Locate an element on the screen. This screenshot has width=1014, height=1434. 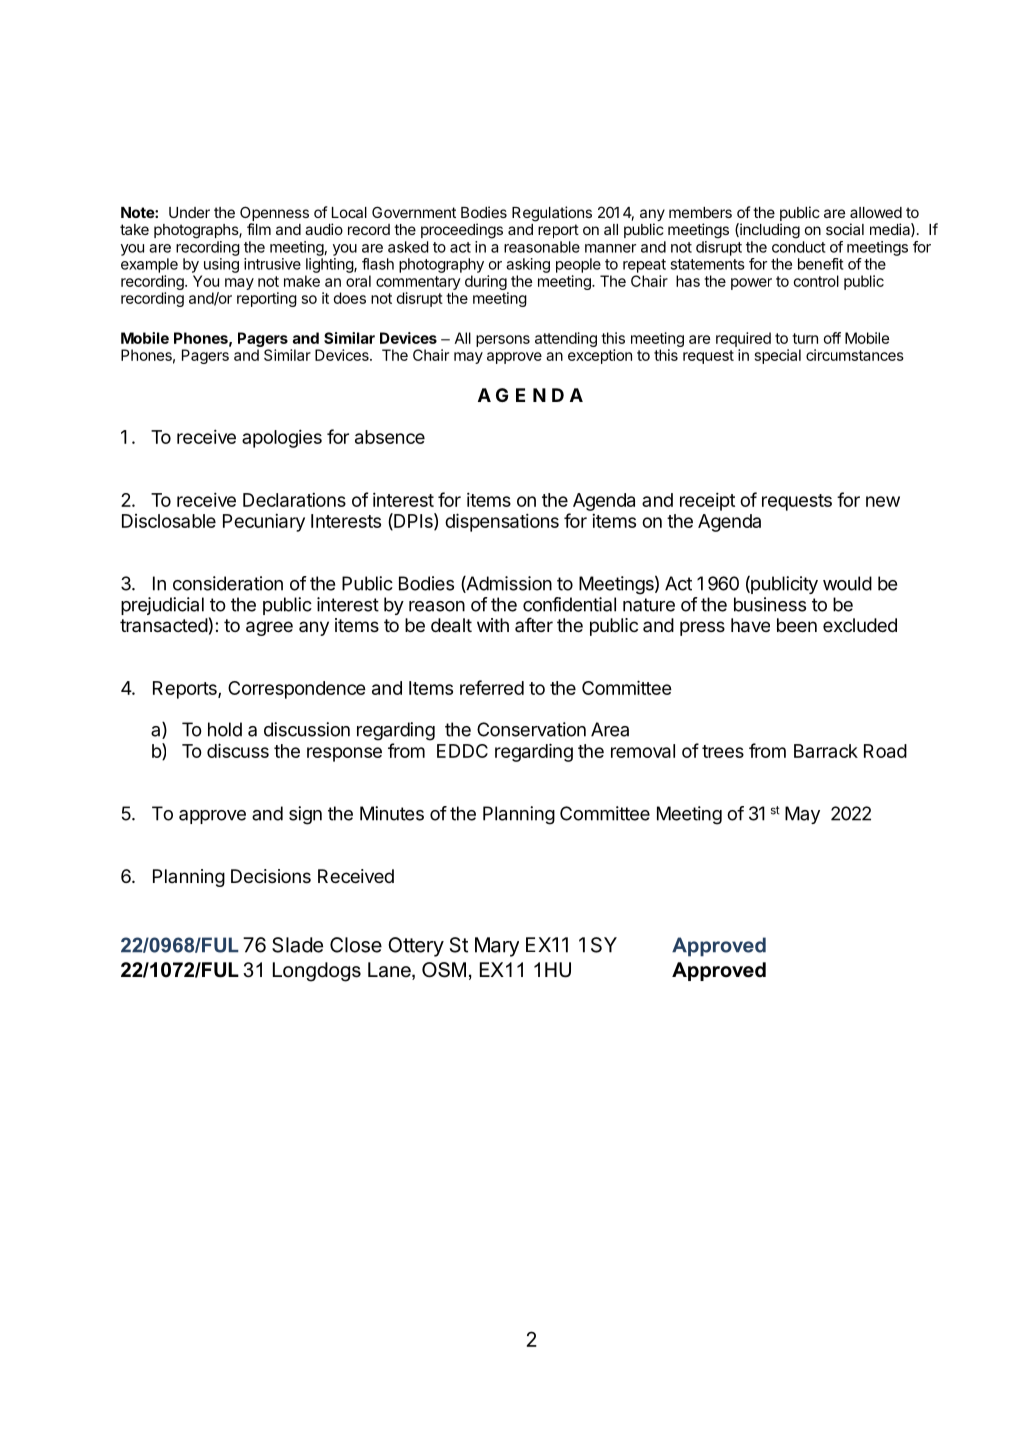
conduct is located at coordinates (799, 247).
